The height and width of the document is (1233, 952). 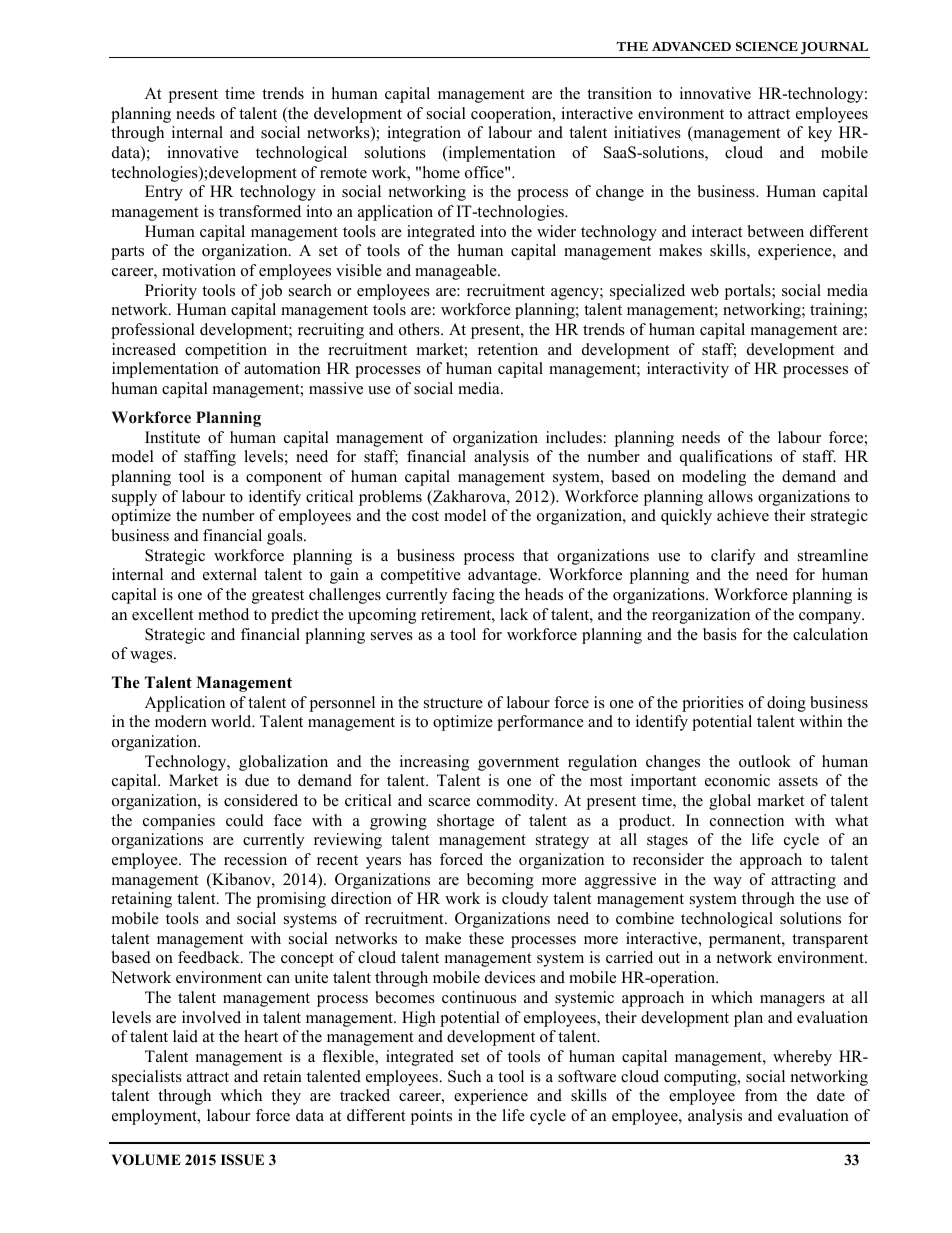 What do you see at coordinates (767, 46) in the document?
I see `SCIENCE` at bounding box center [767, 46].
